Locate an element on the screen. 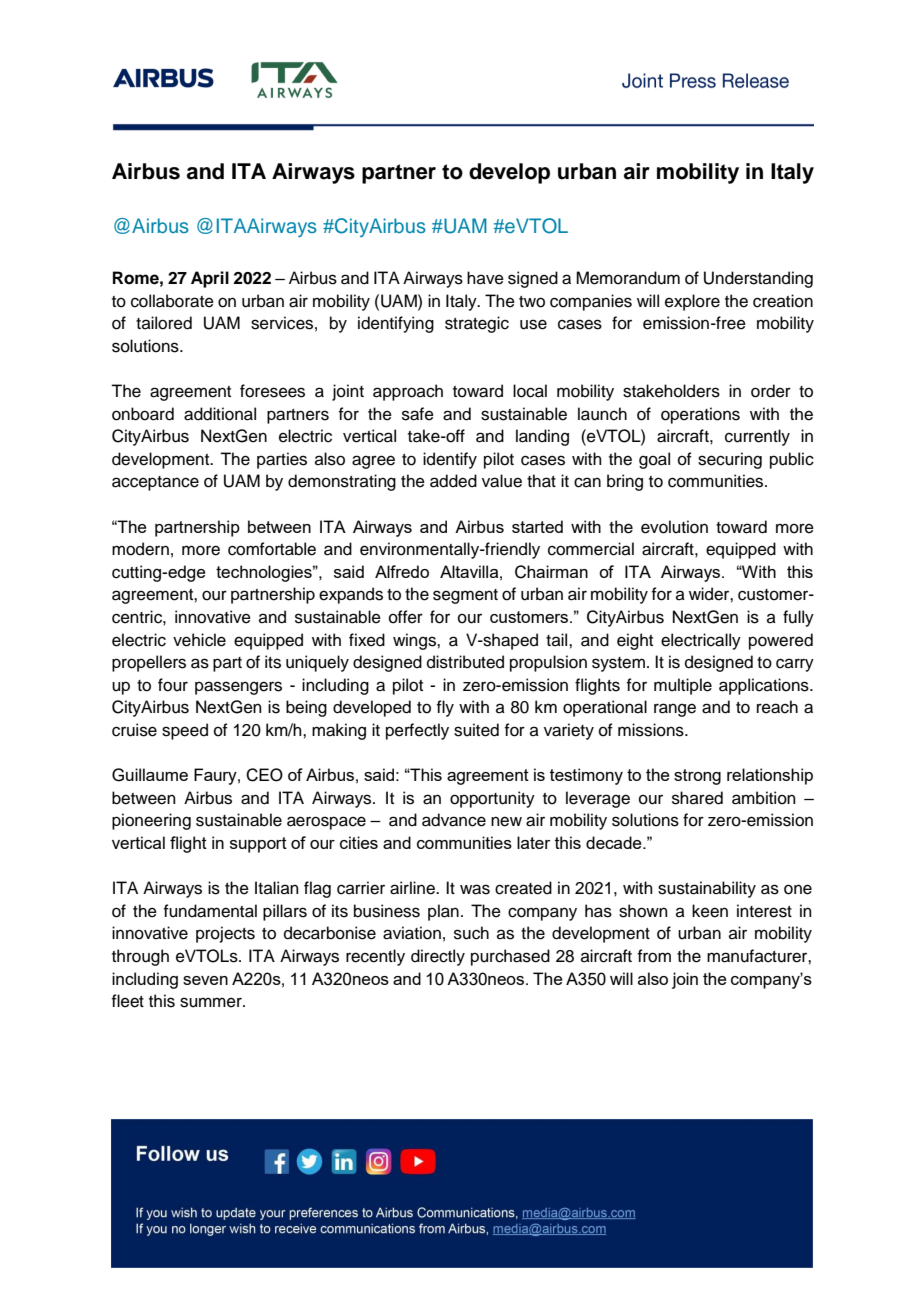 The width and height of the screenshot is (924, 1308). acceptance is located at coordinates (155, 483).
